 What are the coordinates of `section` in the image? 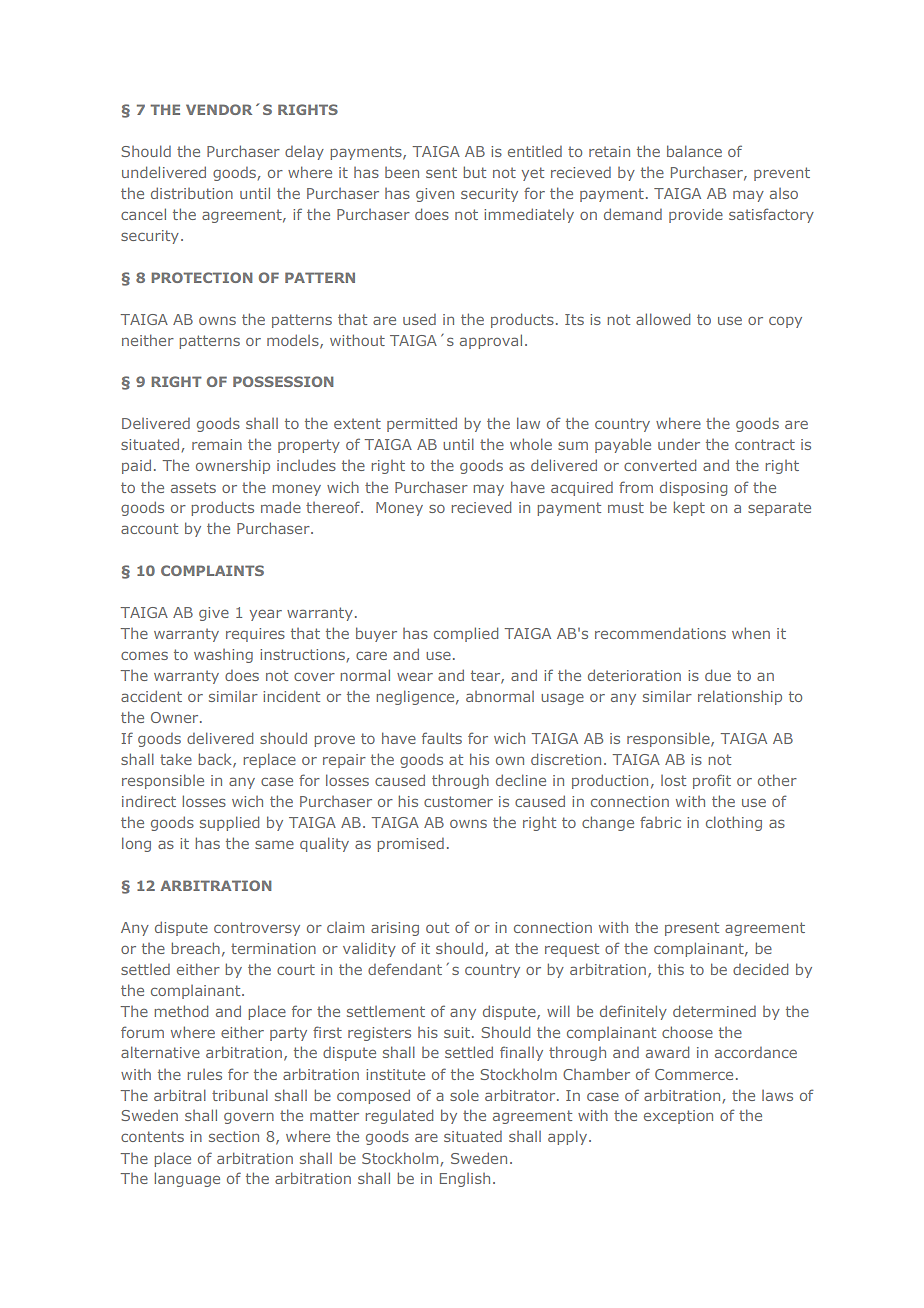 It's located at (234, 1136).
